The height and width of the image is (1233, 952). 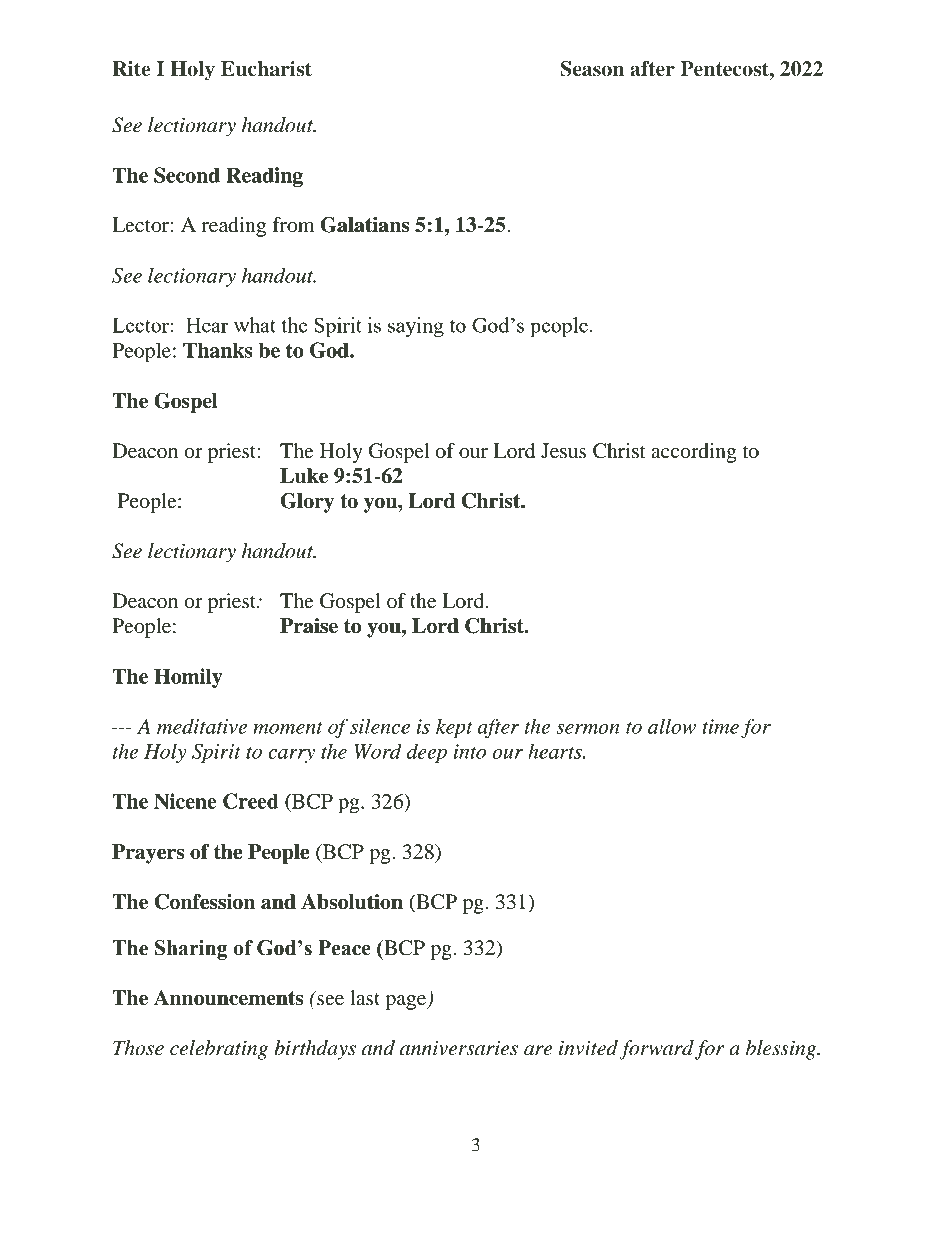 What do you see at coordinates (720, 726) in the image?
I see `time` at bounding box center [720, 726].
